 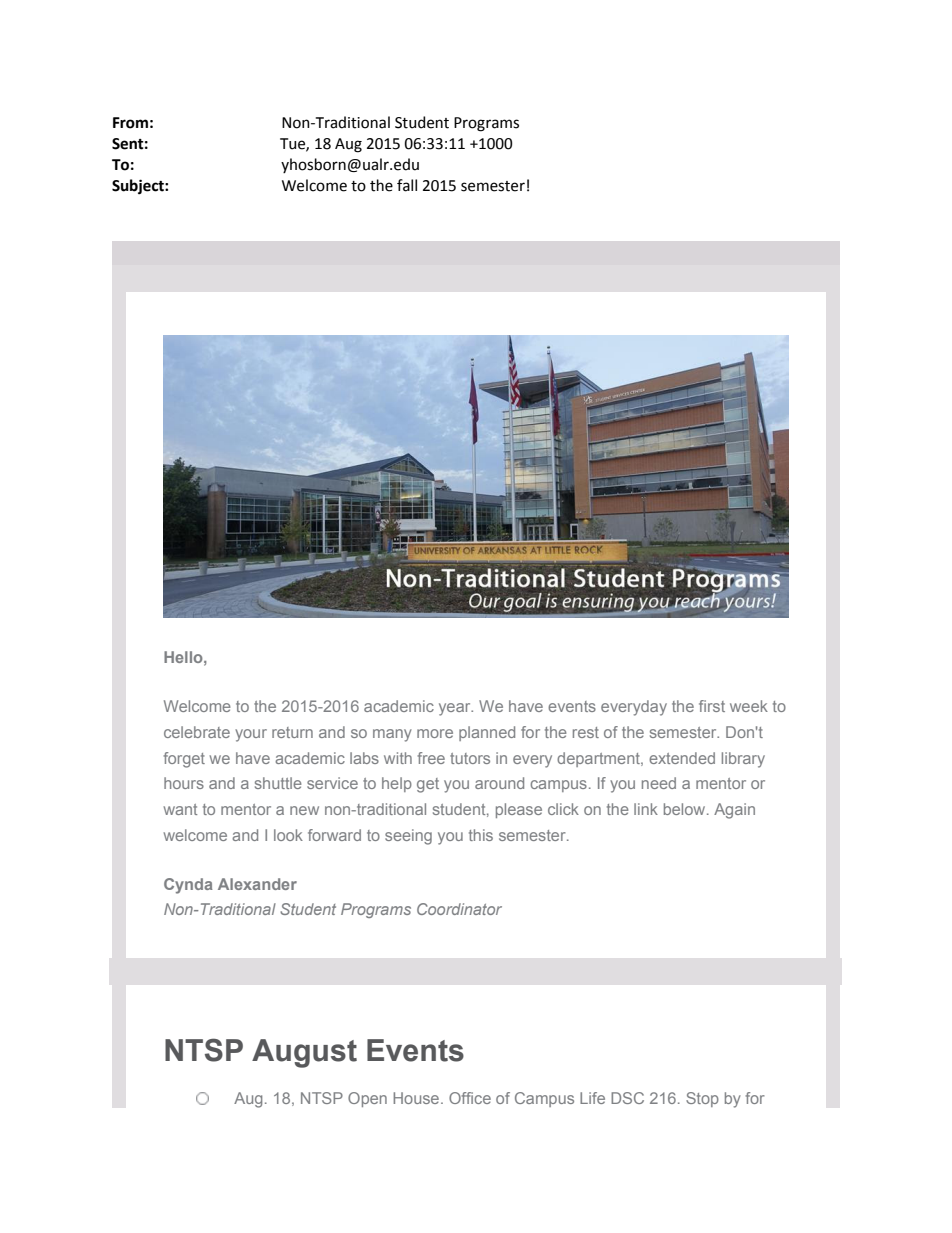 I want to click on fall, so click(x=407, y=185).
